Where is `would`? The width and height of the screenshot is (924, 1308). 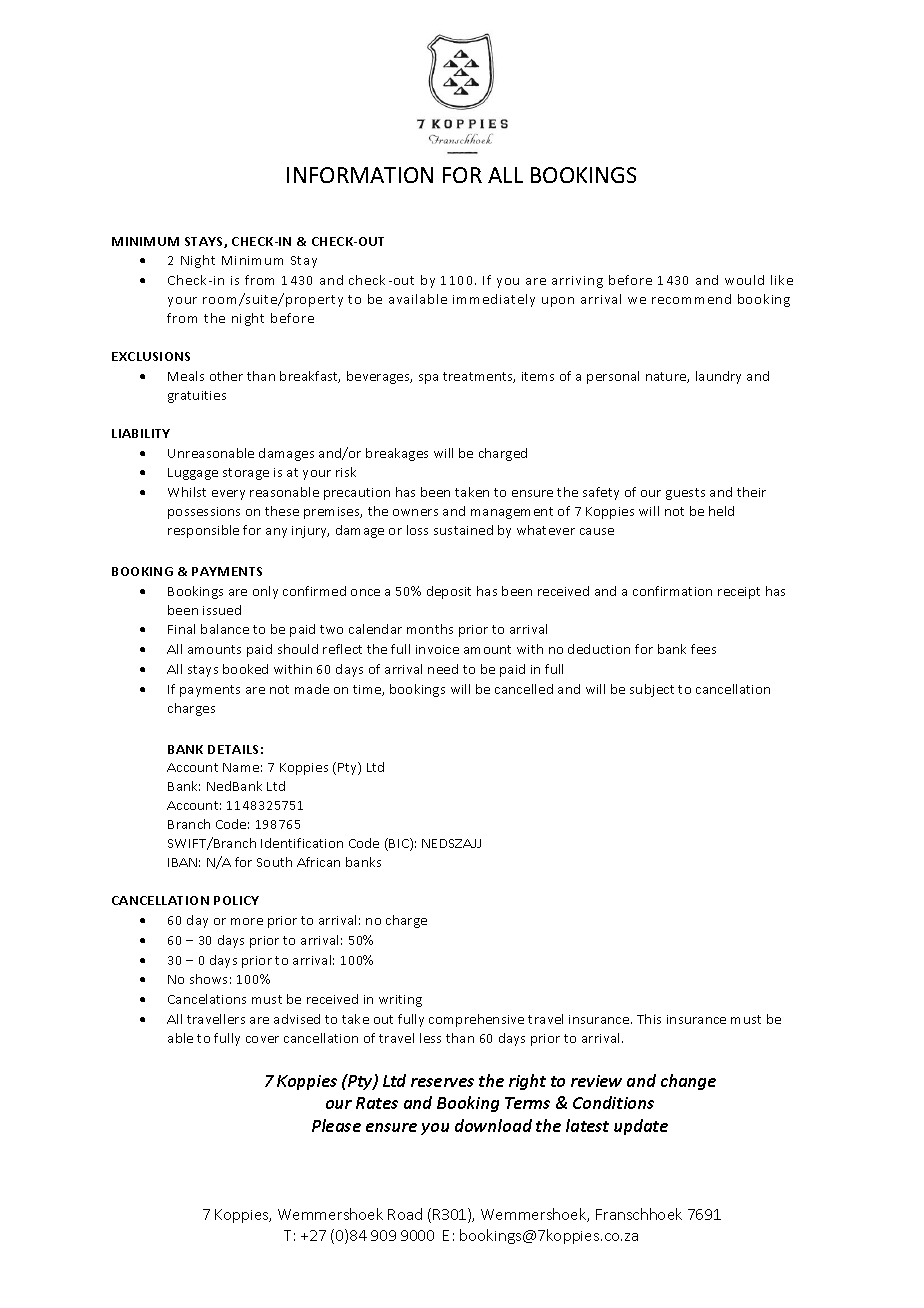
would is located at coordinates (744, 280).
